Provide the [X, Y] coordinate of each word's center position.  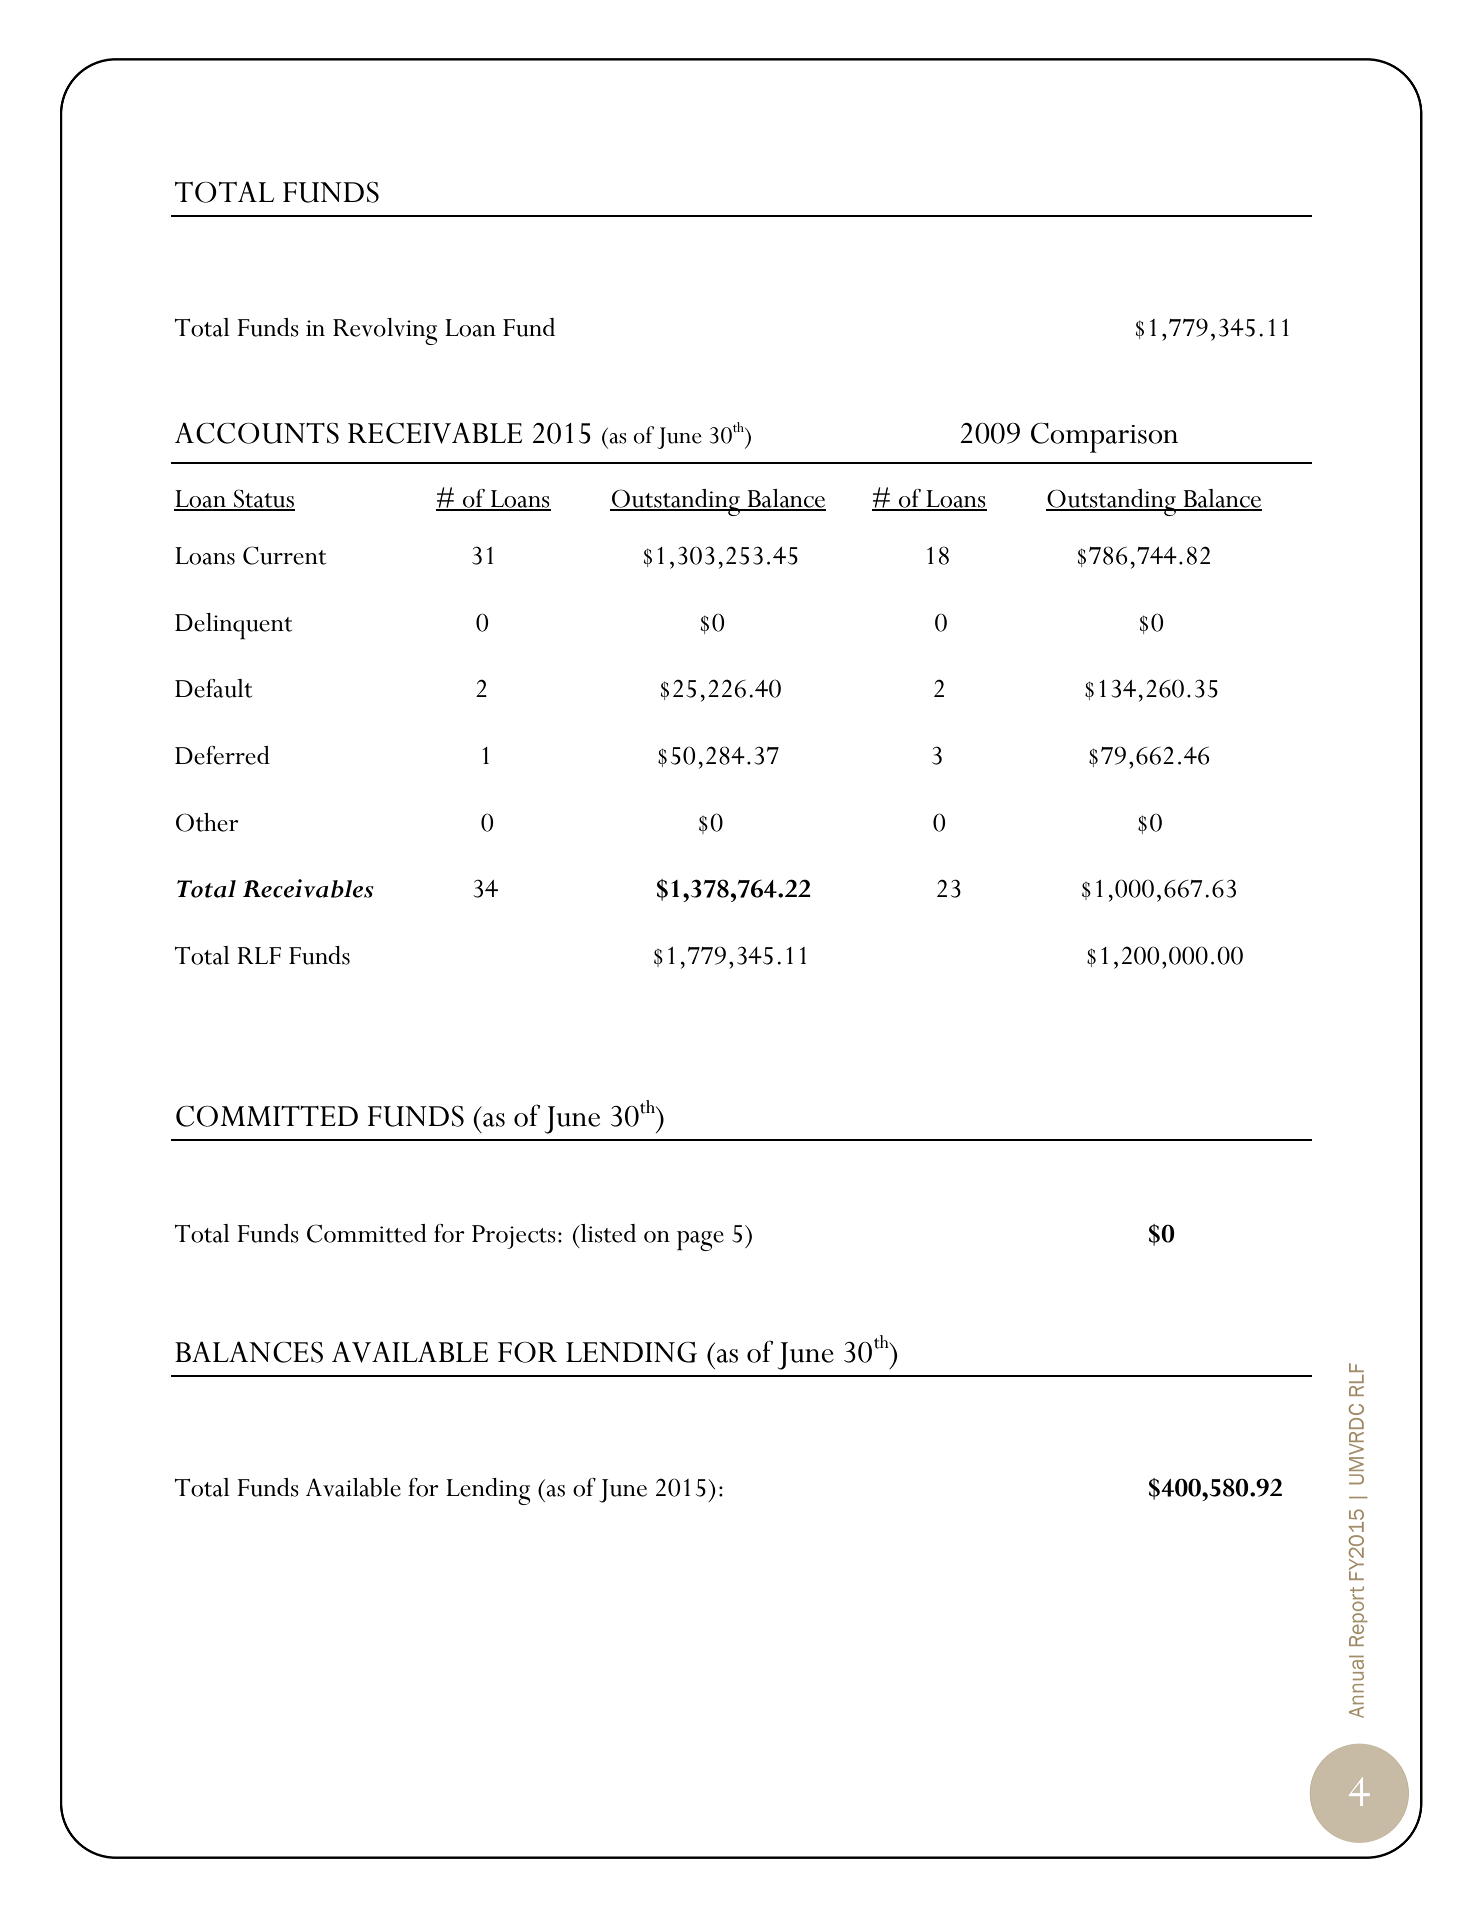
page [700, 1241]
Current [284, 555]
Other [207, 822]
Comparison [1104, 437]
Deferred [222, 755]
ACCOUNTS [257, 433]
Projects [514, 1237]
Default [213, 688]
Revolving [385, 331]
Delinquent [233, 626]
